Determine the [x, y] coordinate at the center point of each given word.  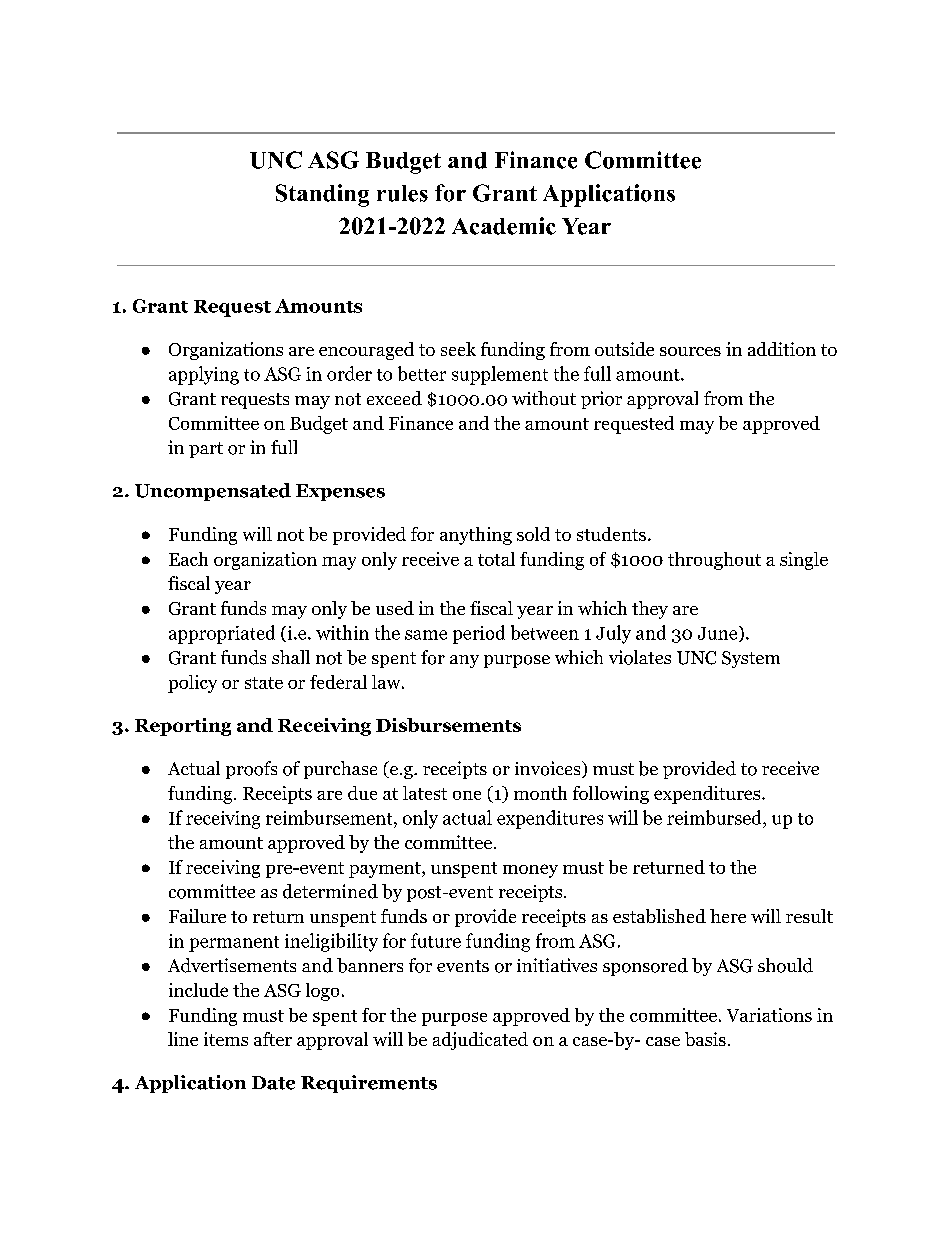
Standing [322, 195]
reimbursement [330, 817]
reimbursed [715, 817]
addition [782, 349]
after [273, 1039]
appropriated [222, 634]
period [479, 634]
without [544, 398]
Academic [504, 226]
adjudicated [480, 1041]
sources [690, 351]
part [206, 450]
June [717, 633]
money [530, 871]
